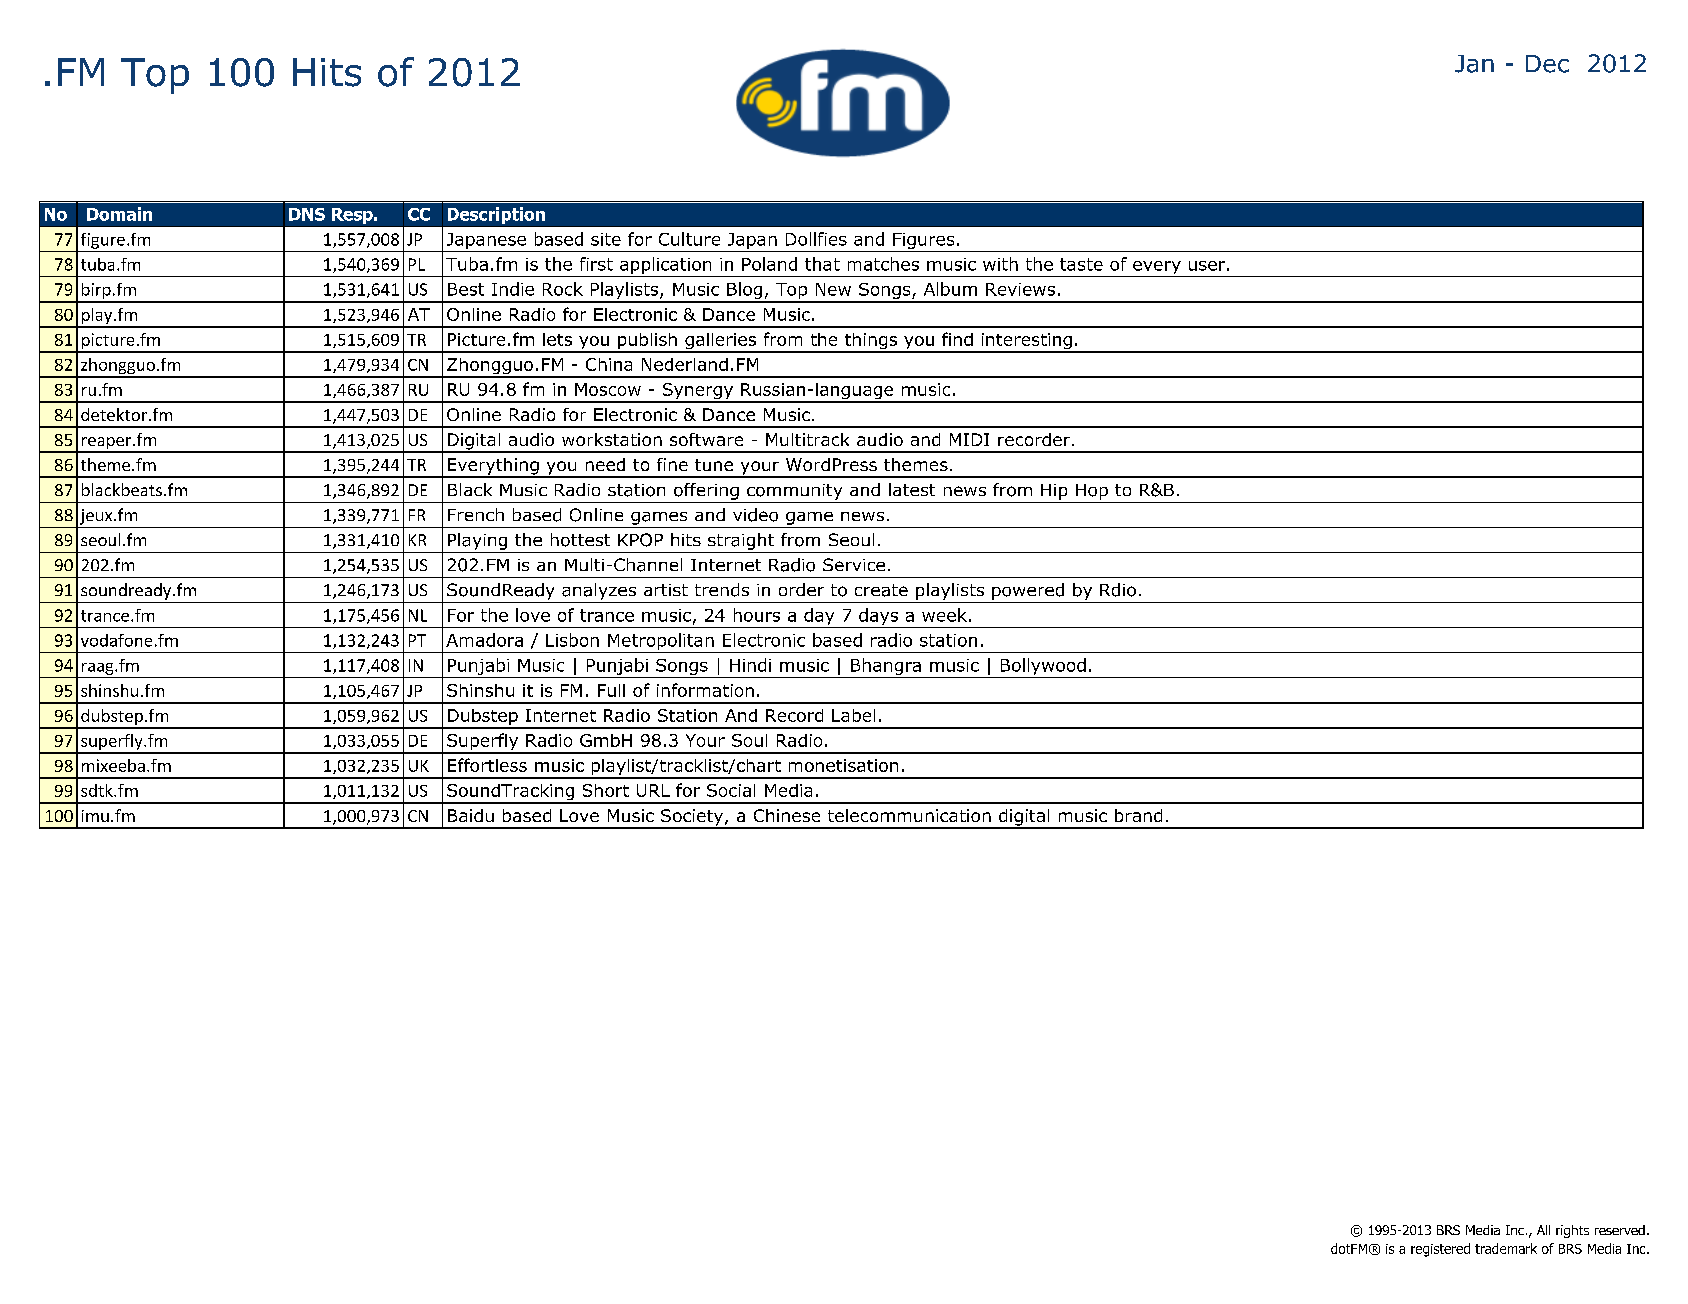  Describe the element at coordinates (476, 514) in the screenshot. I see `French` at that location.
